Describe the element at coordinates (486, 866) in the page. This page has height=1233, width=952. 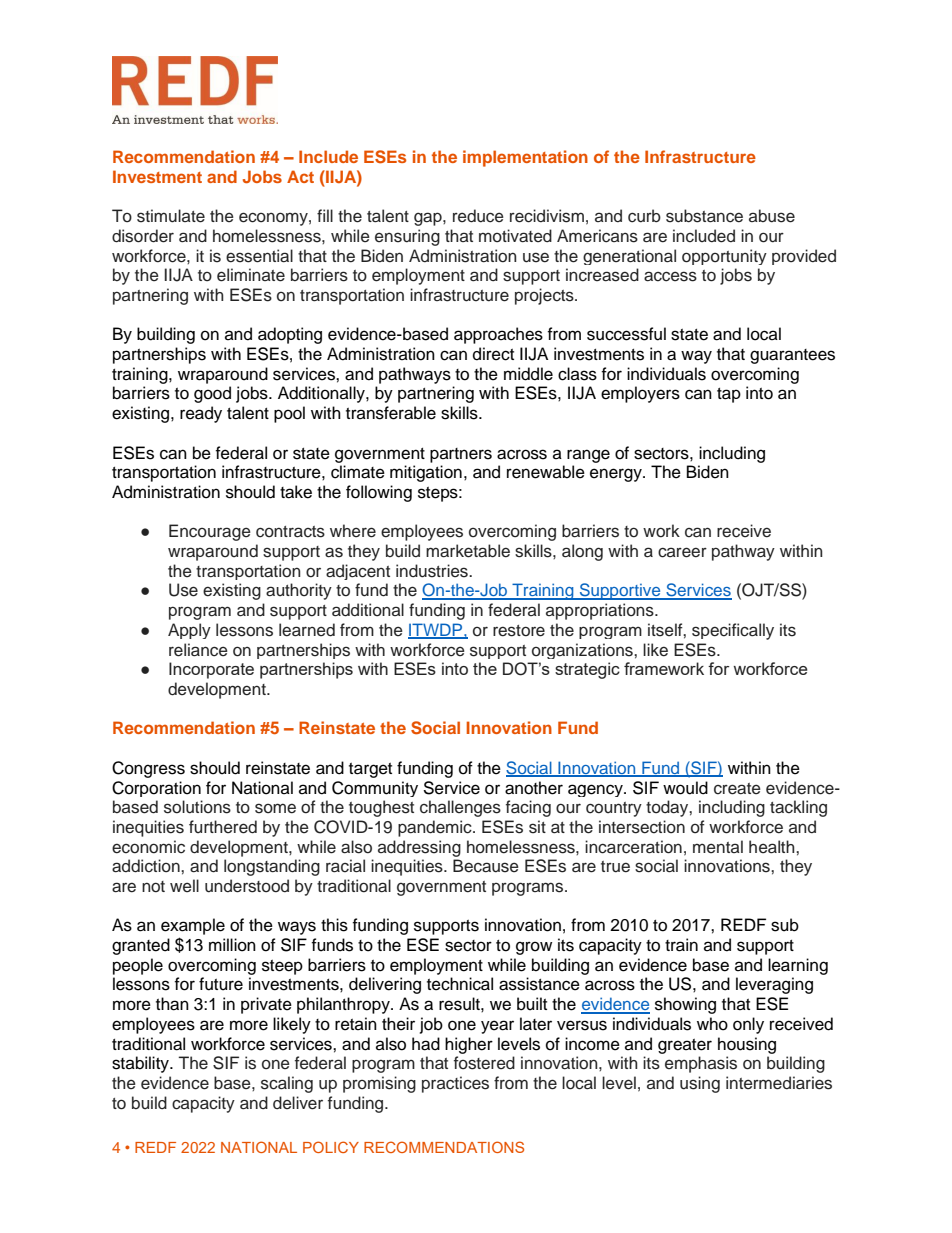
I see `Because` at that location.
